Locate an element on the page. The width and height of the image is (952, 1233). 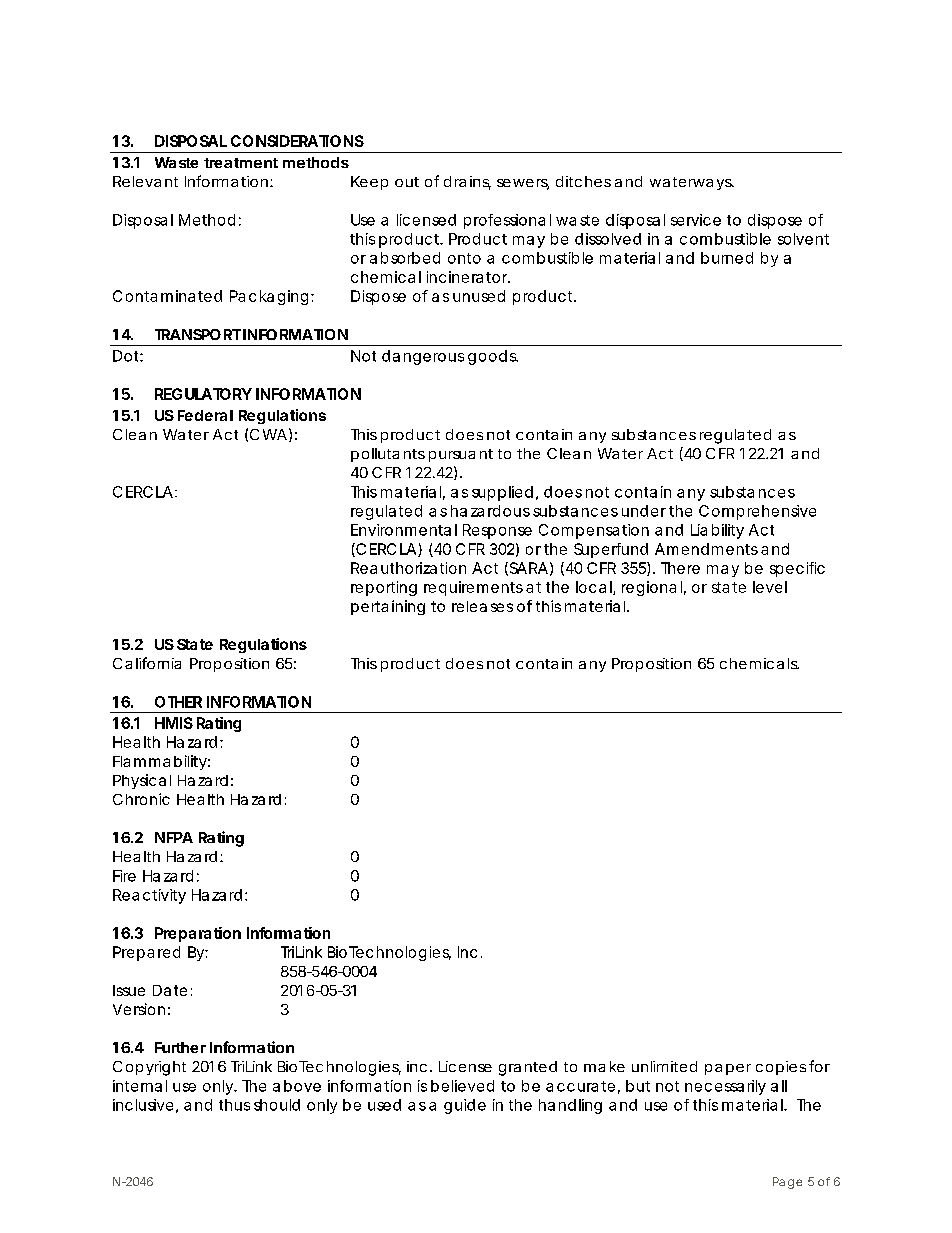
drains is located at coordinates (467, 183).
